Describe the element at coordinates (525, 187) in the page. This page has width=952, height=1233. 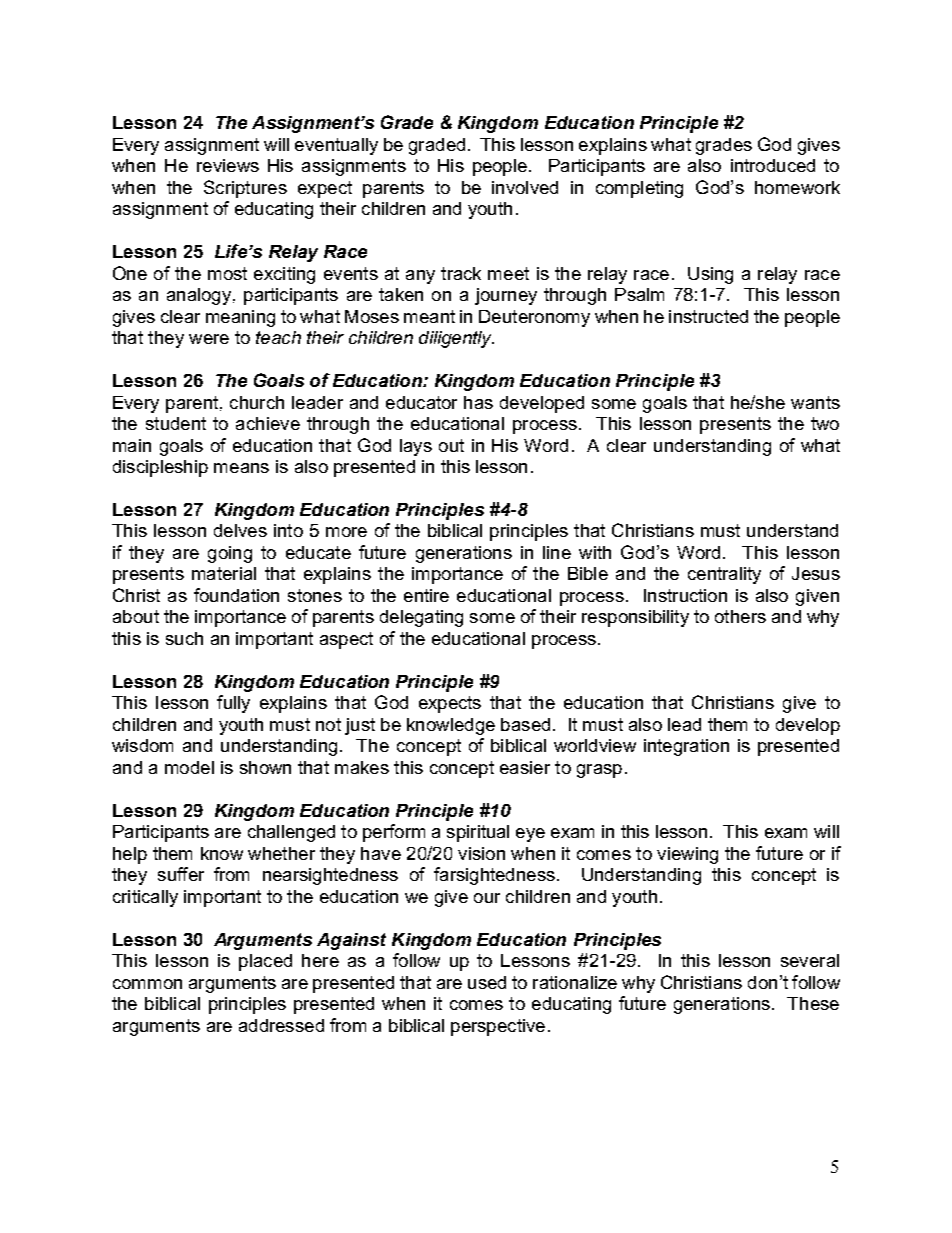
I see `involved` at that location.
